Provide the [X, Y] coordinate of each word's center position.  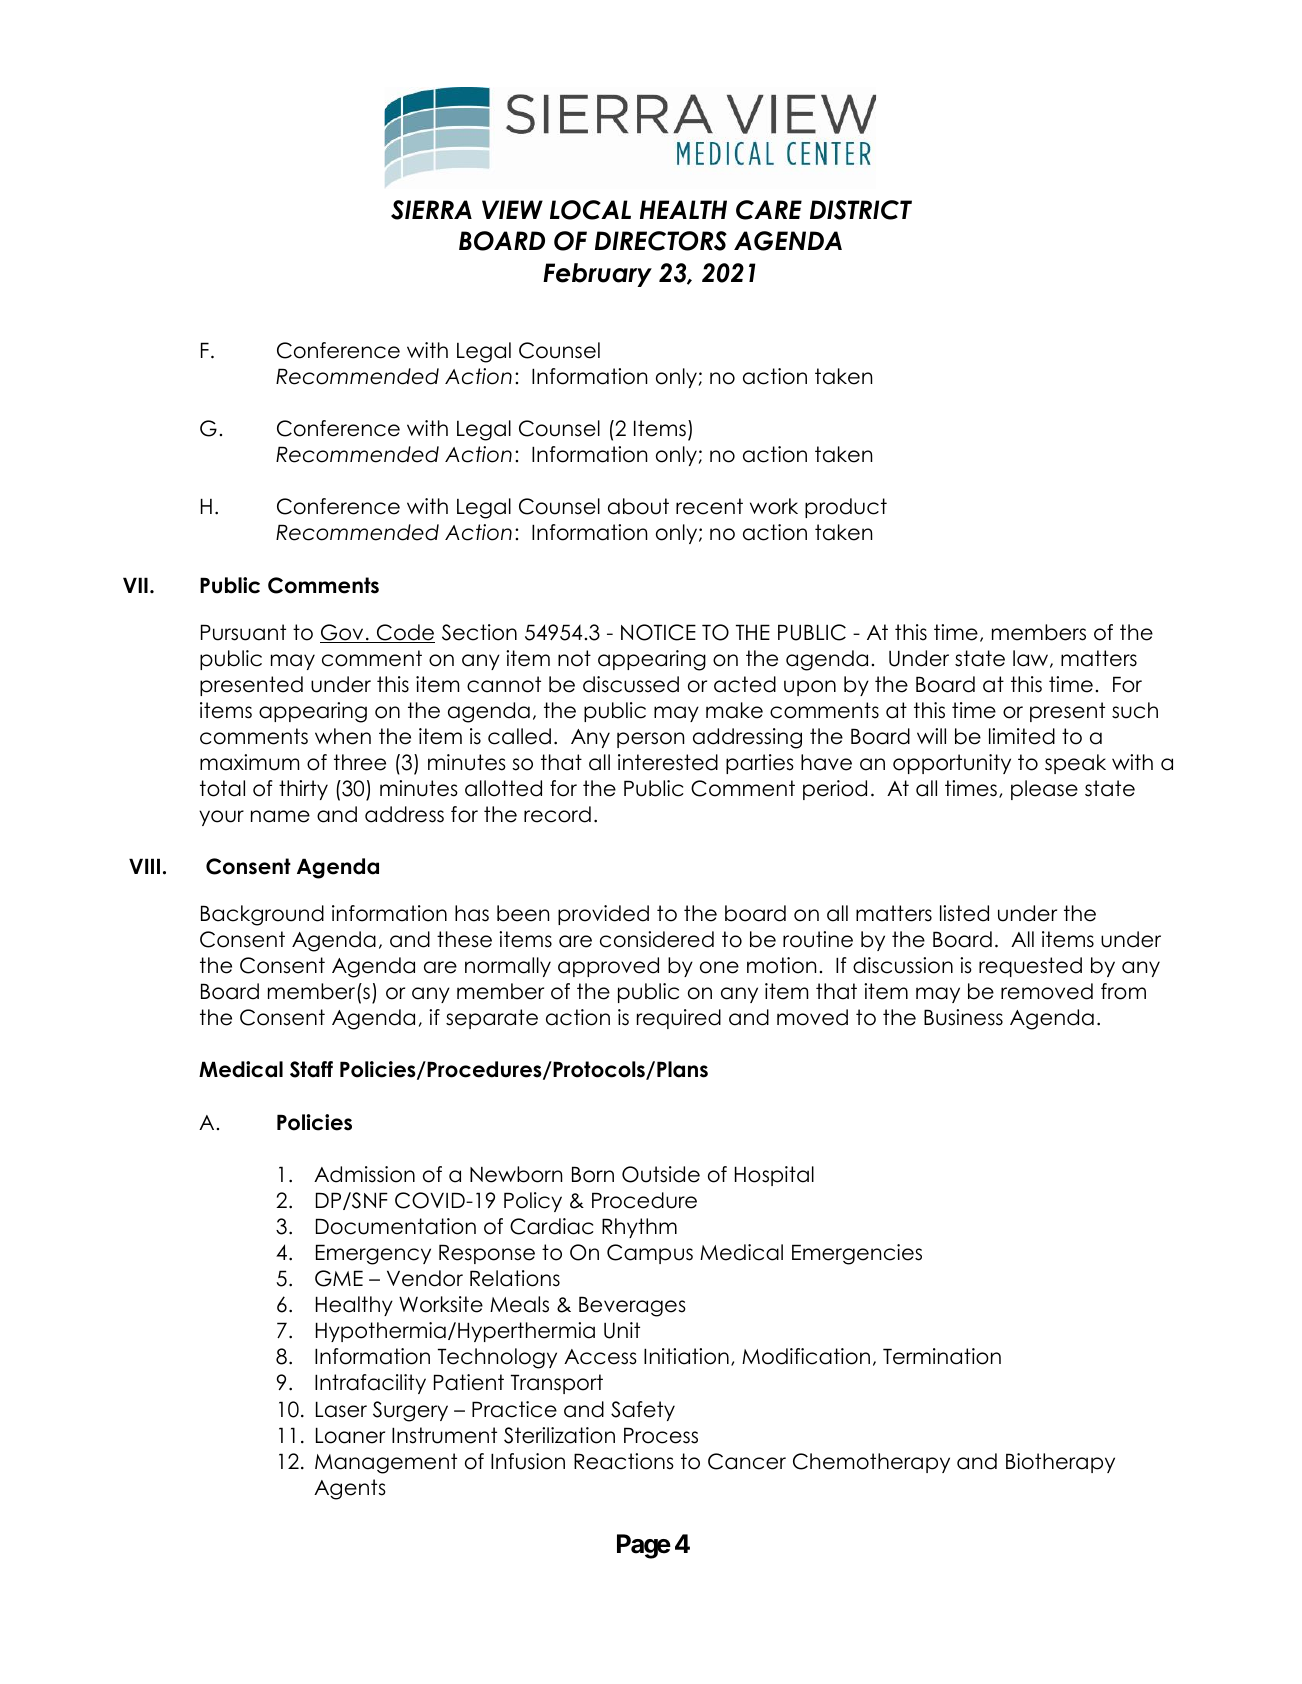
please [1044, 790]
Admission [364, 1174]
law [1032, 659]
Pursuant [243, 632]
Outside [661, 1174]
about [638, 506]
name [280, 816]
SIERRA [431, 210]
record [557, 814]
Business [963, 1017]
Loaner [350, 1435]
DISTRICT [861, 210]
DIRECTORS [661, 241]
